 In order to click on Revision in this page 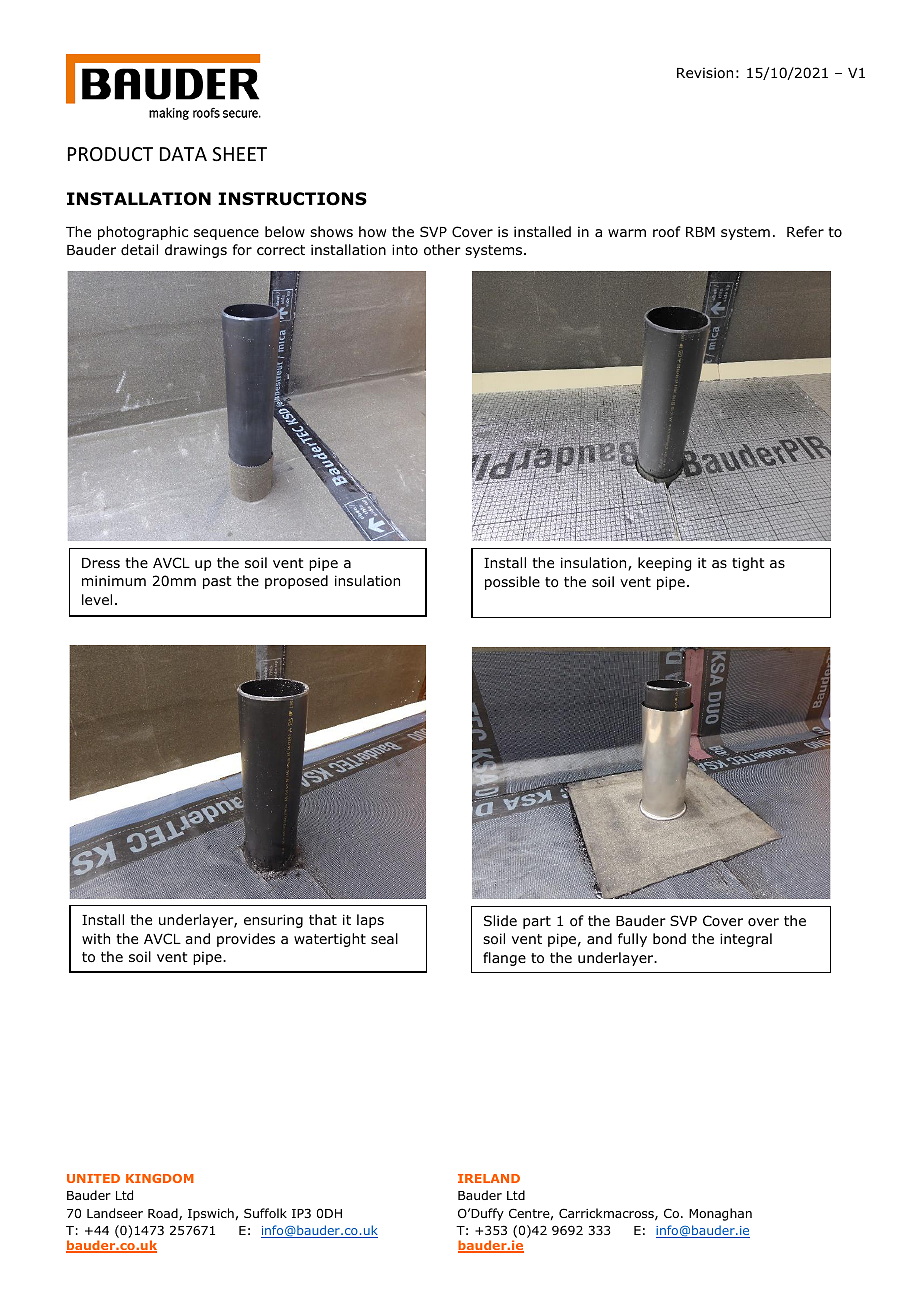, I will do `click(705, 72)`.
